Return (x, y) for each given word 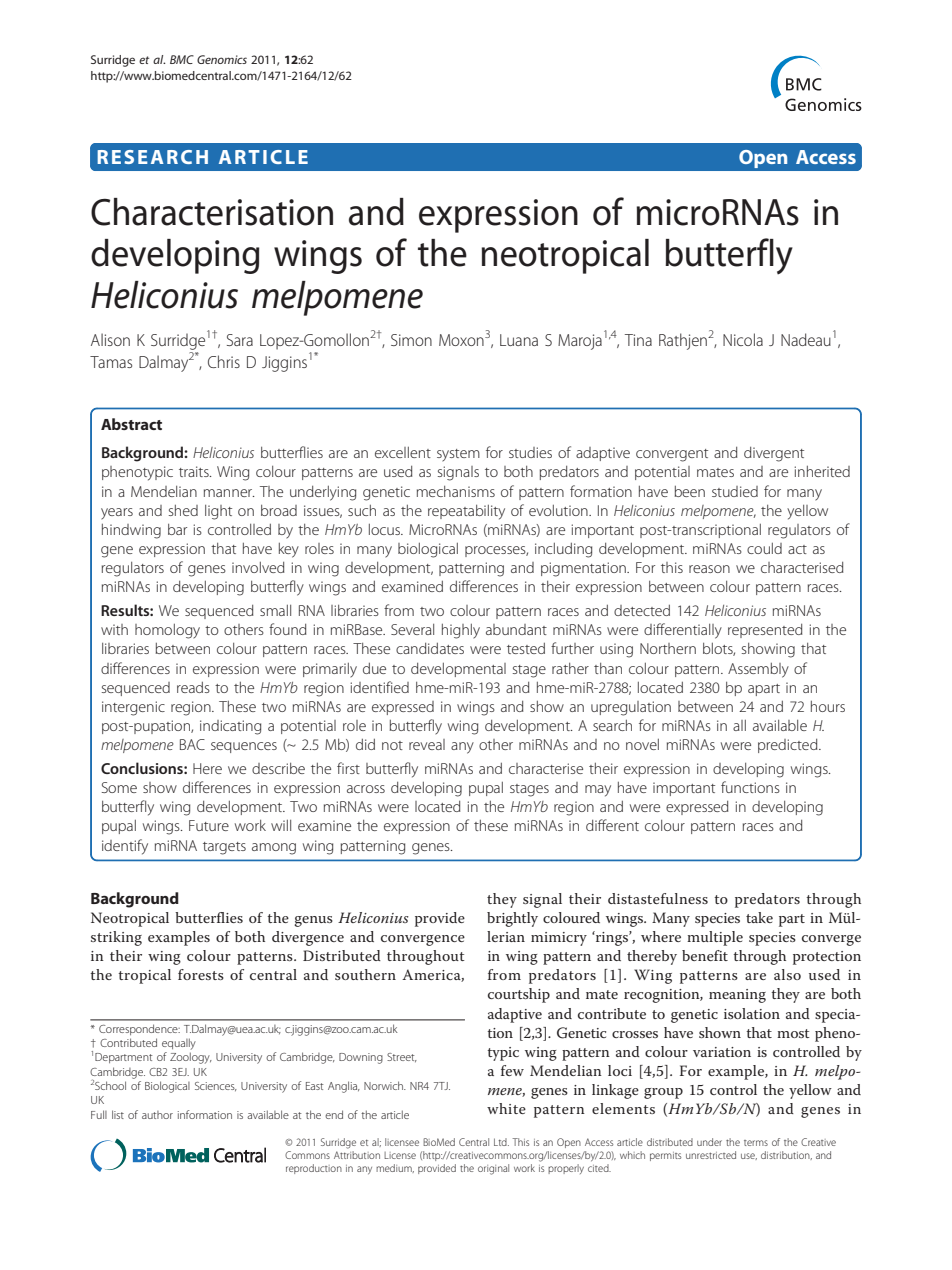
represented (765, 631)
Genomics (222, 59)
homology (167, 631)
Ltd (501, 1142)
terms (756, 1143)
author (157, 1115)
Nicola (743, 339)
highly (461, 631)
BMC (182, 59)
